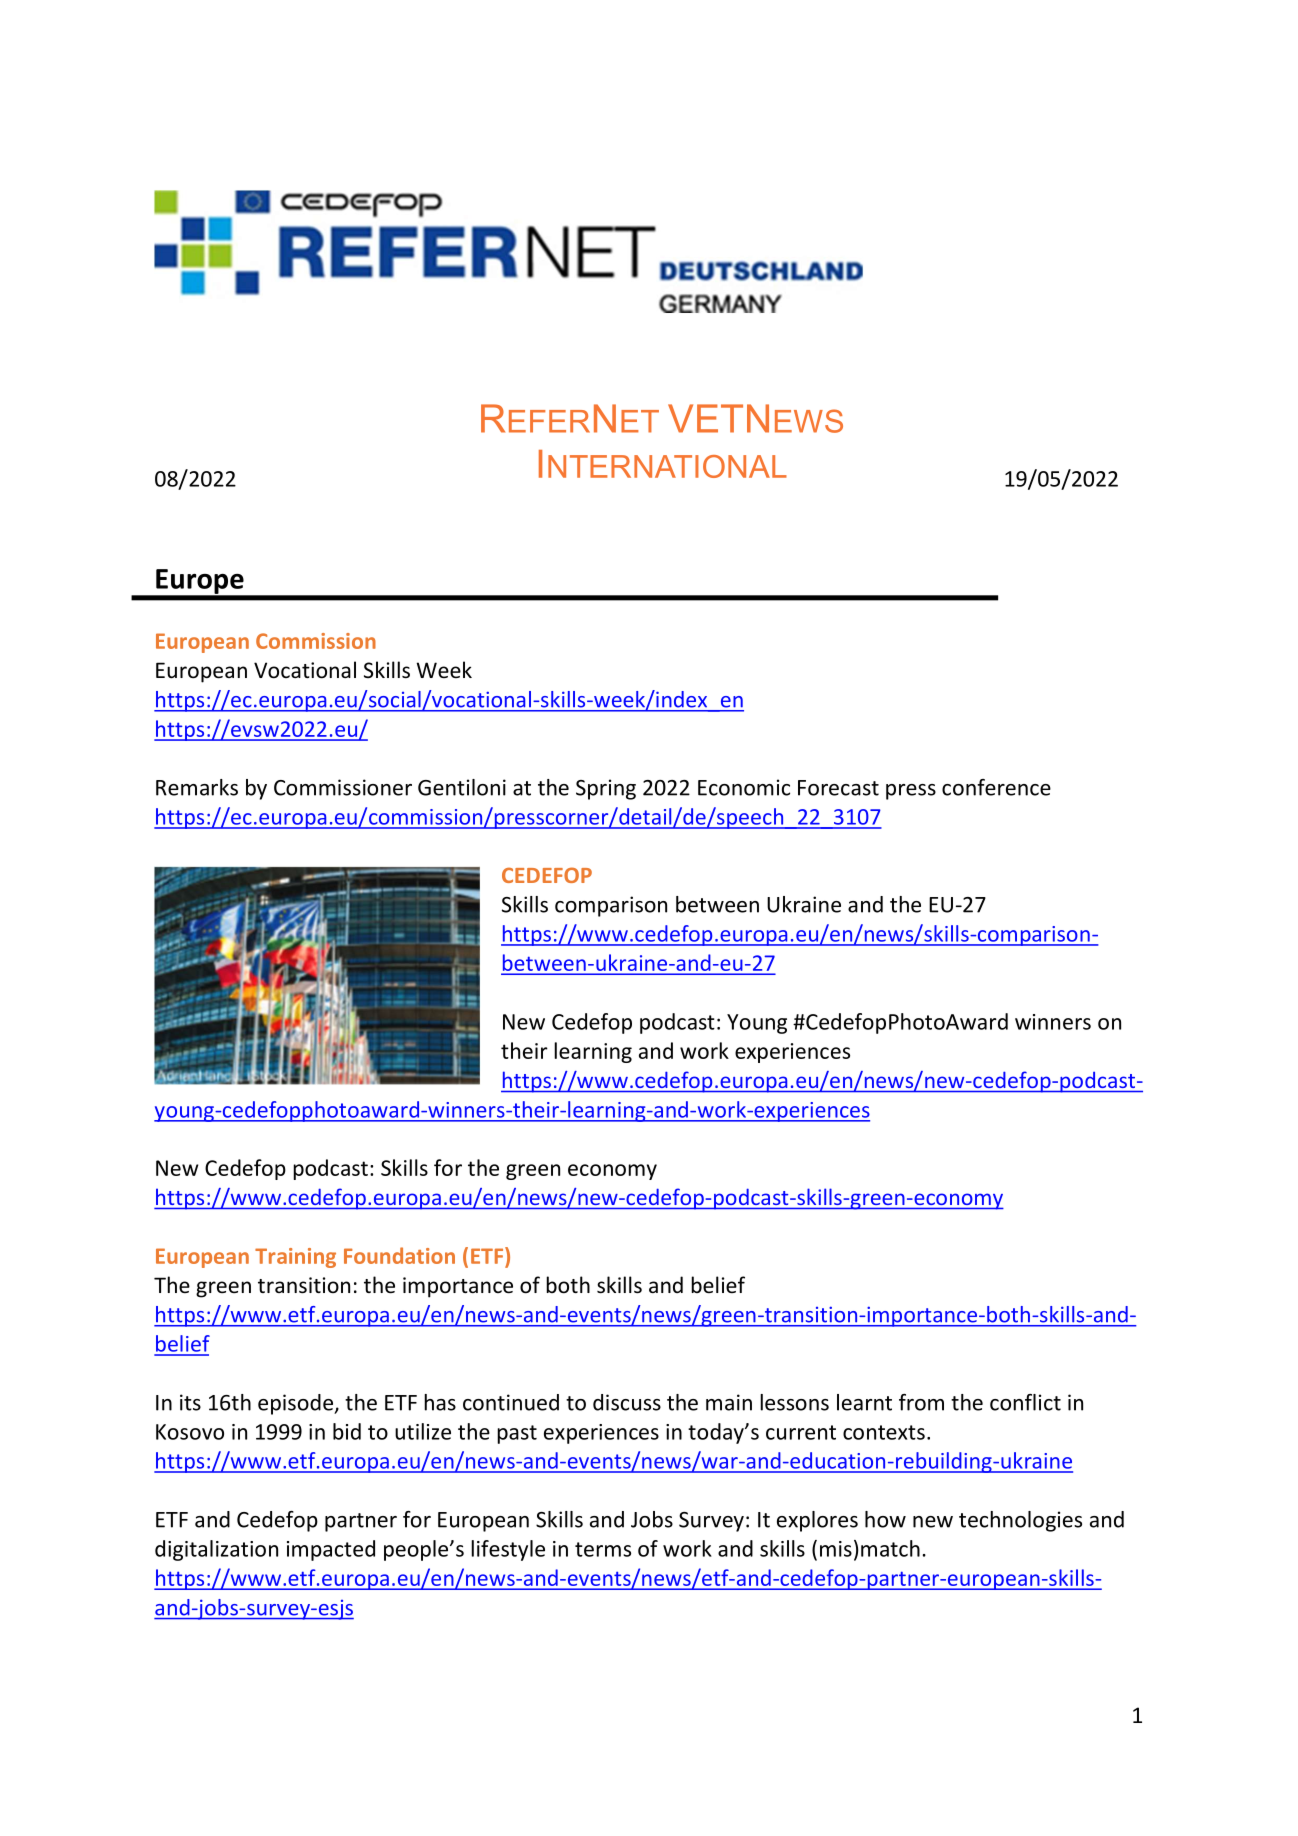  What do you see at coordinates (603, 1549) in the screenshot?
I see `terms` at bounding box center [603, 1549].
